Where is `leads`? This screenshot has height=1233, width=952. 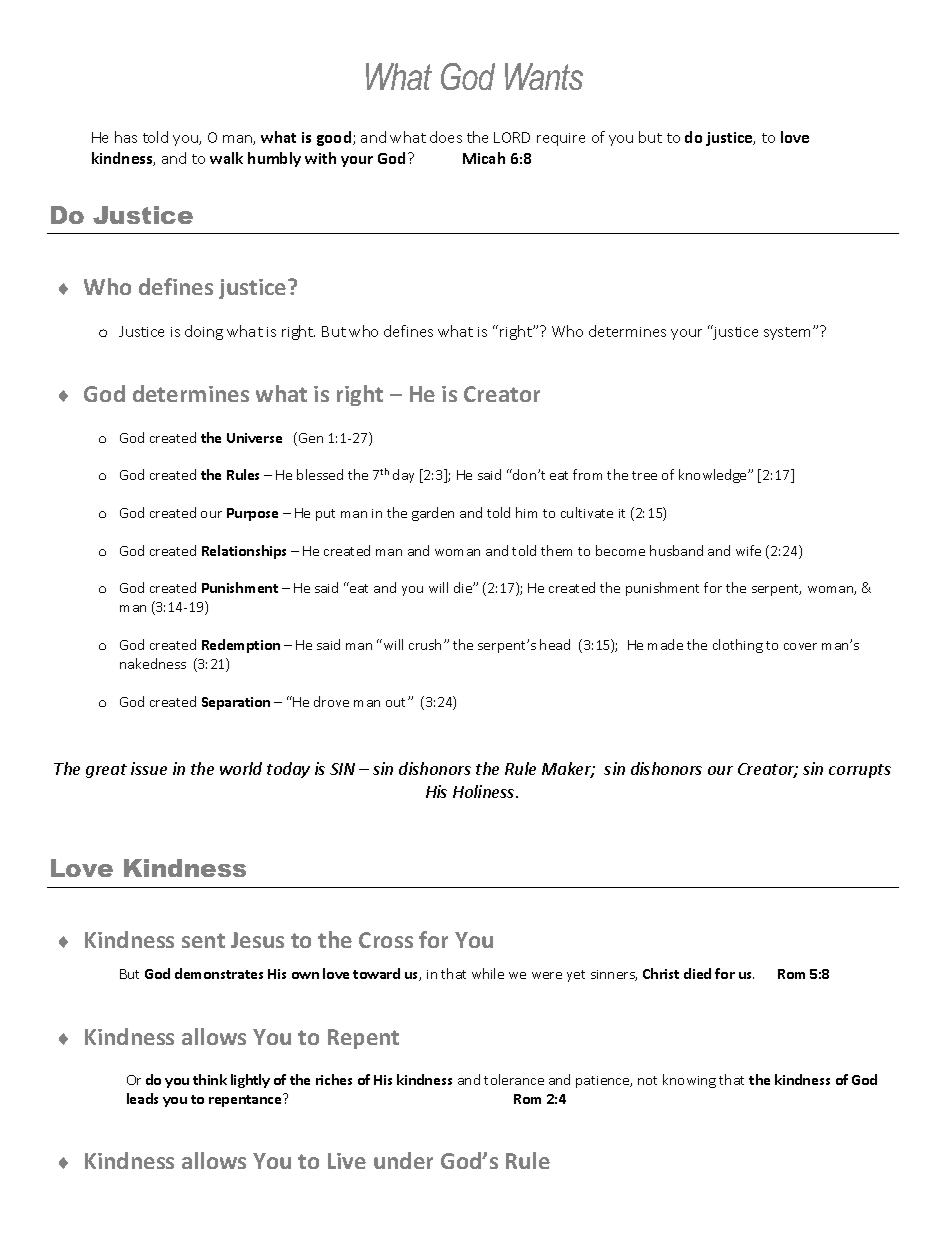
leads is located at coordinates (142, 1098).
